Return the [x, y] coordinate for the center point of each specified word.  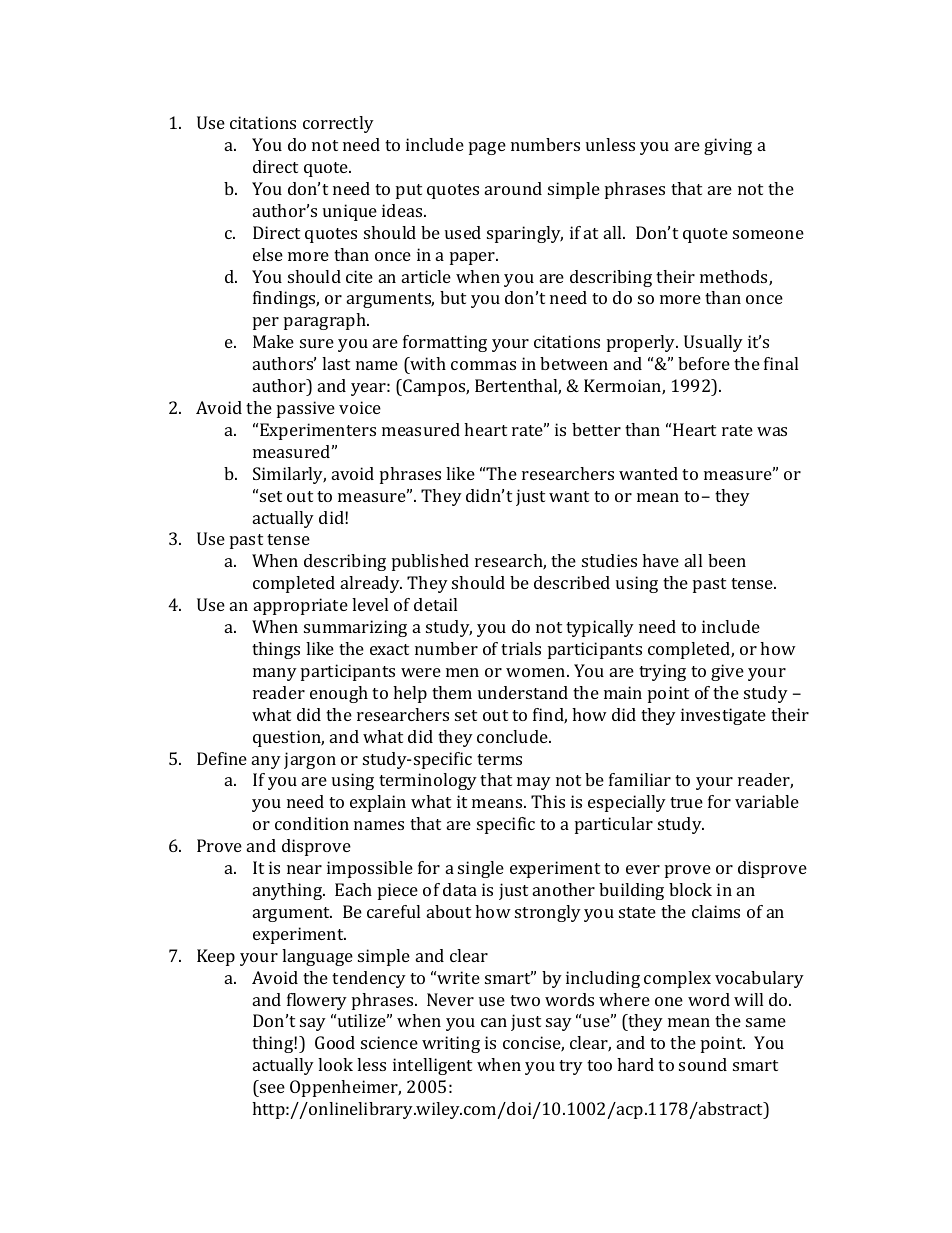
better [596, 429]
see [272, 1088]
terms [499, 759]
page [487, 148]
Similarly [289, 475]
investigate [723, 716]
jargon [310, 760]
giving [728, 146]
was [772, 431]
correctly [338, 124]
